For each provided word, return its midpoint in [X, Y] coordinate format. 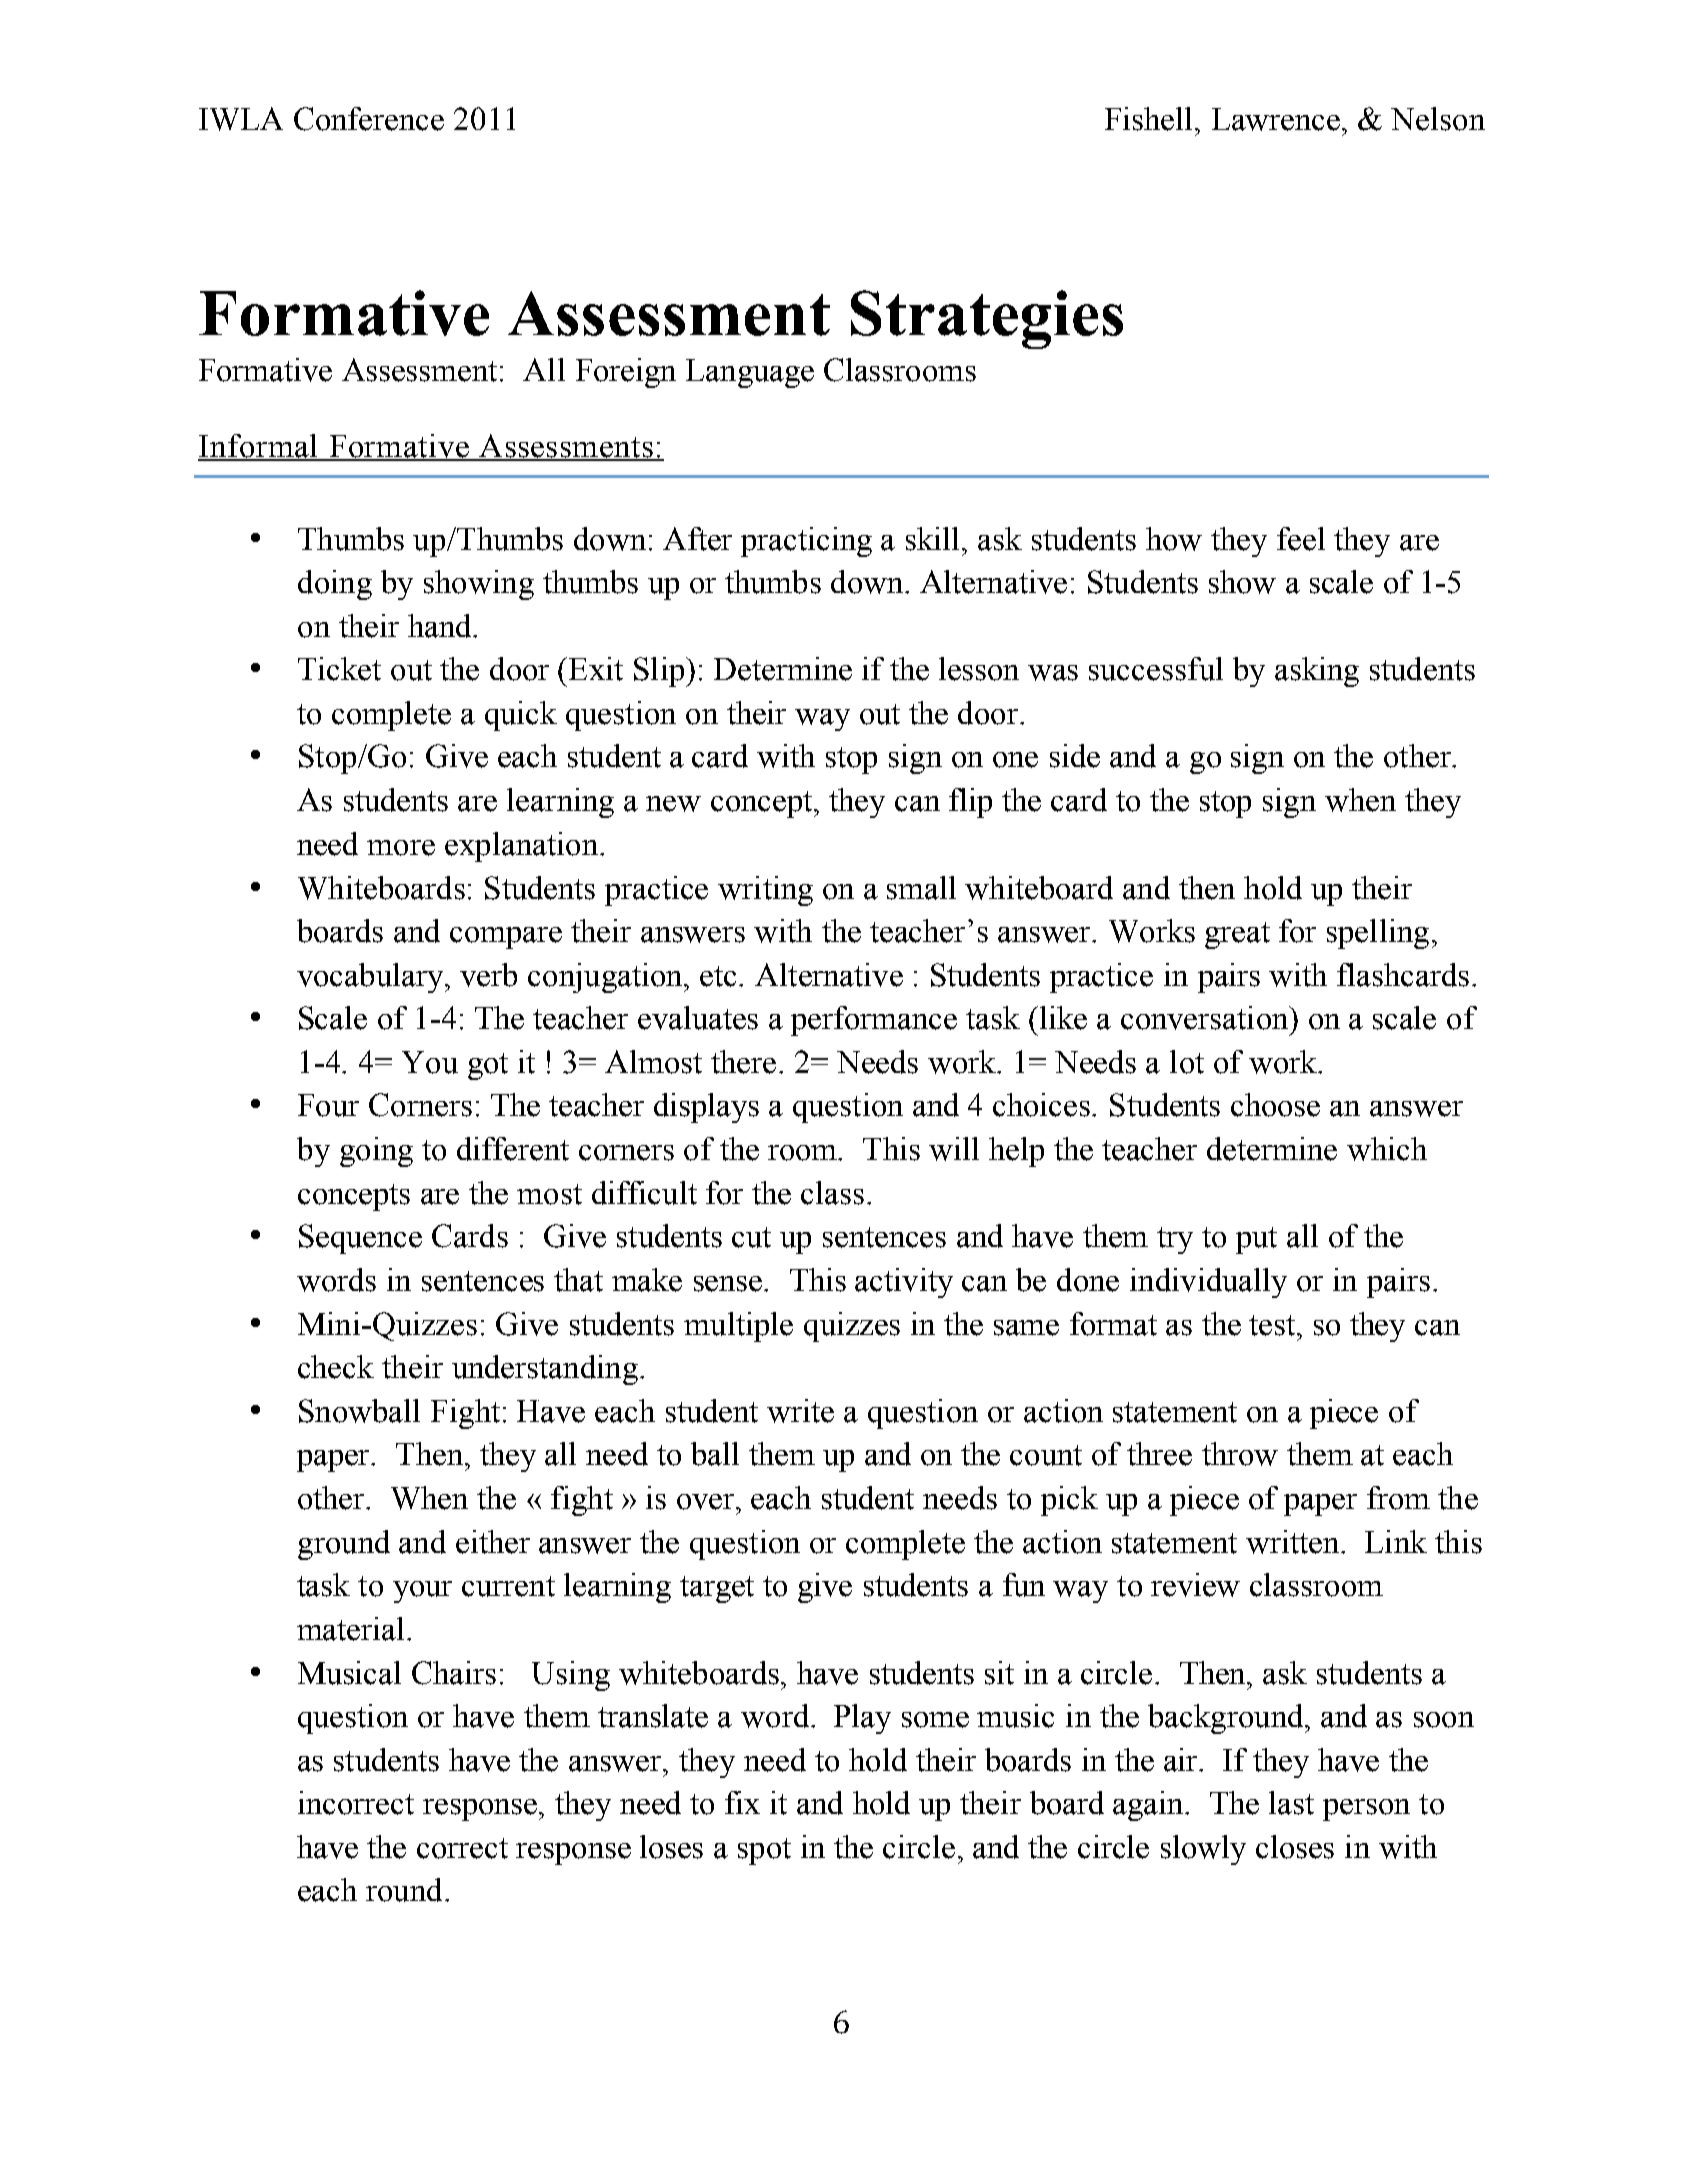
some [935, 1720]
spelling [1378, 934]
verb [488, 975]
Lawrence [1277, 119]
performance [874, 1021]
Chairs [454, 1673]
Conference [369, 119]
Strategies [987, 319]
